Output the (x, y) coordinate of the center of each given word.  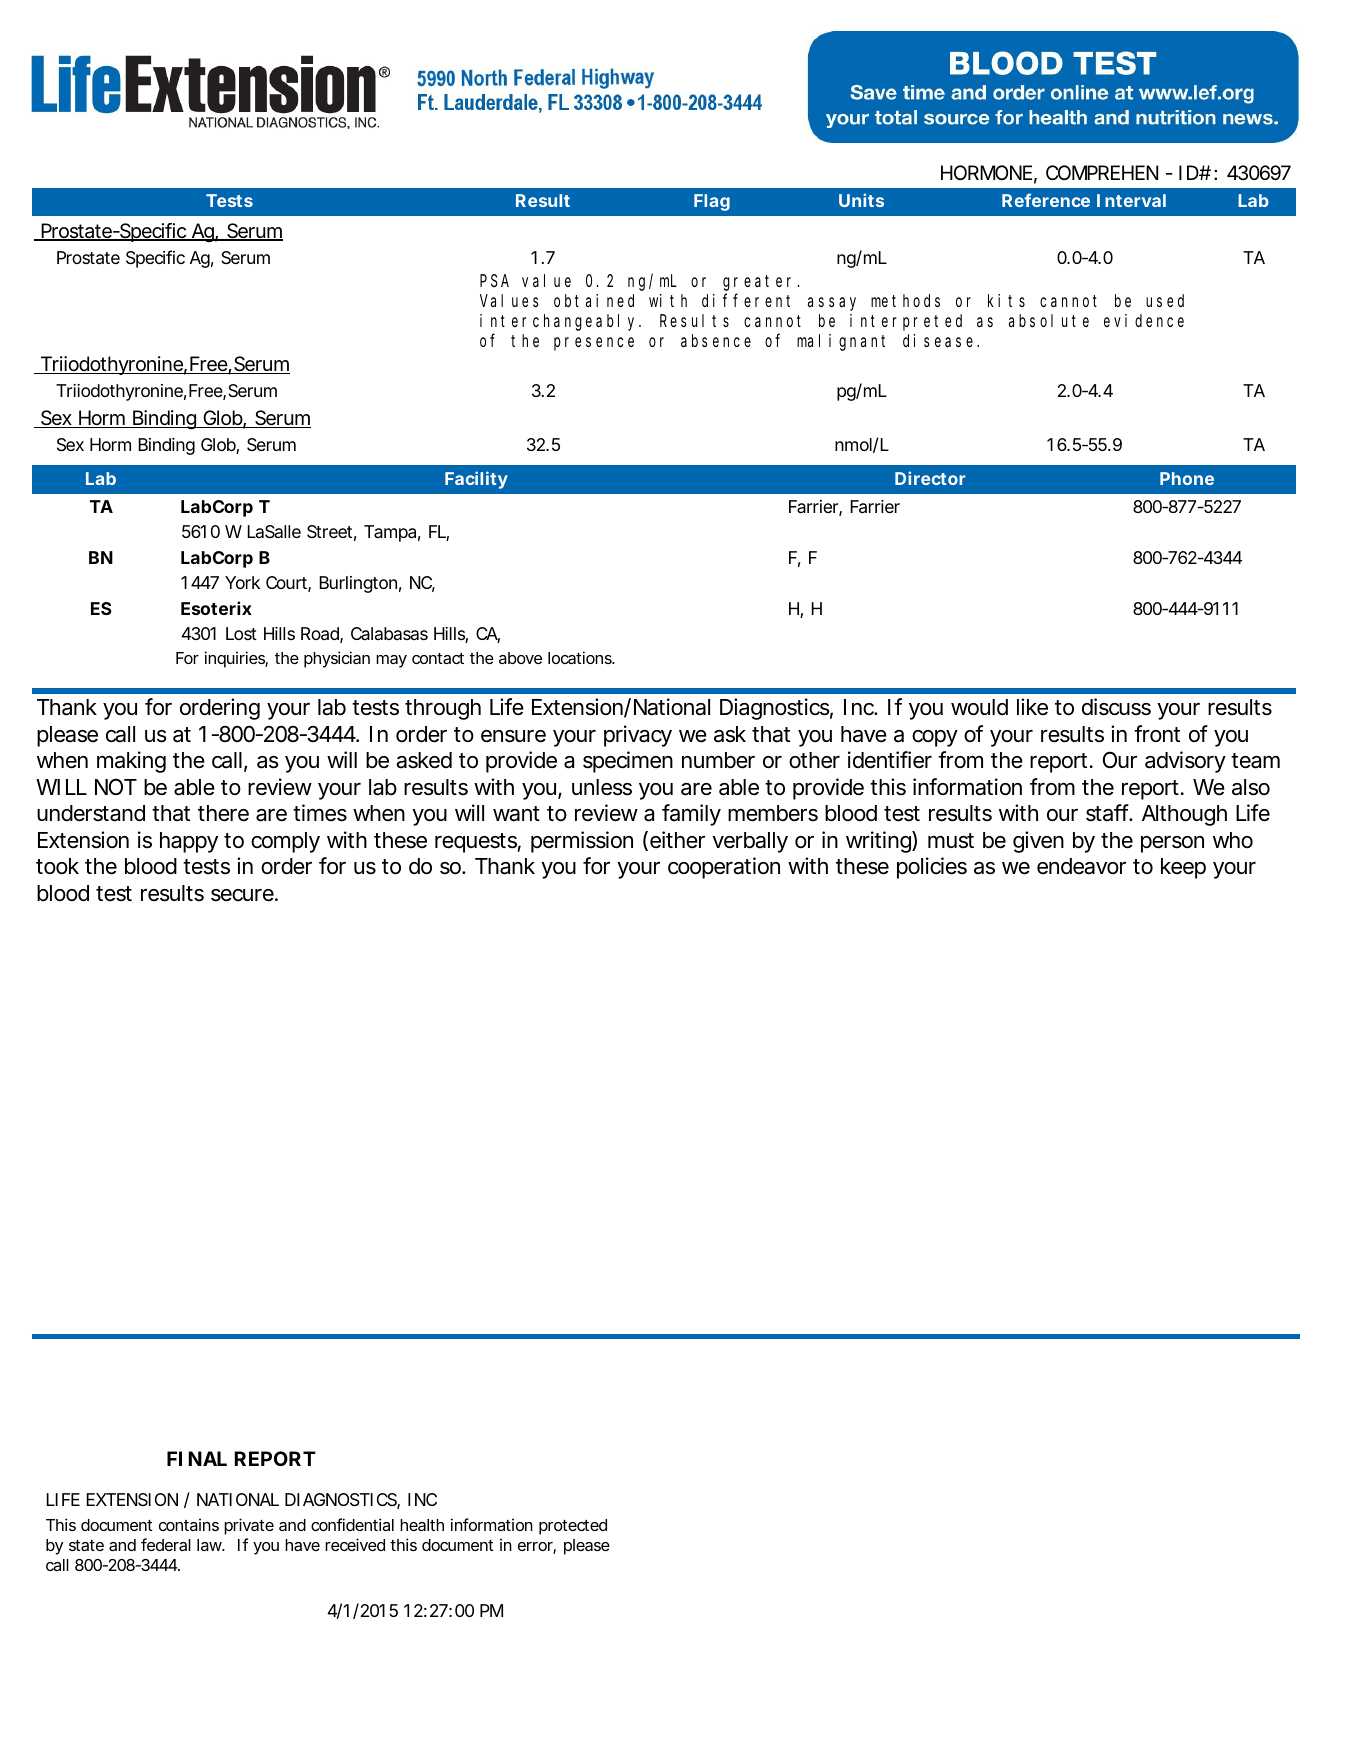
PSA (494, 281)
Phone (1187, 478)
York (242, 582)
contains (189, 1524)
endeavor (1081, 866)
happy (189, 842)
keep (1183, 868)
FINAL (197, 1458)
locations (581, 657)
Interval (1131, 200)
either (677, 840)
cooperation (724, 868)
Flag (712, 202)
